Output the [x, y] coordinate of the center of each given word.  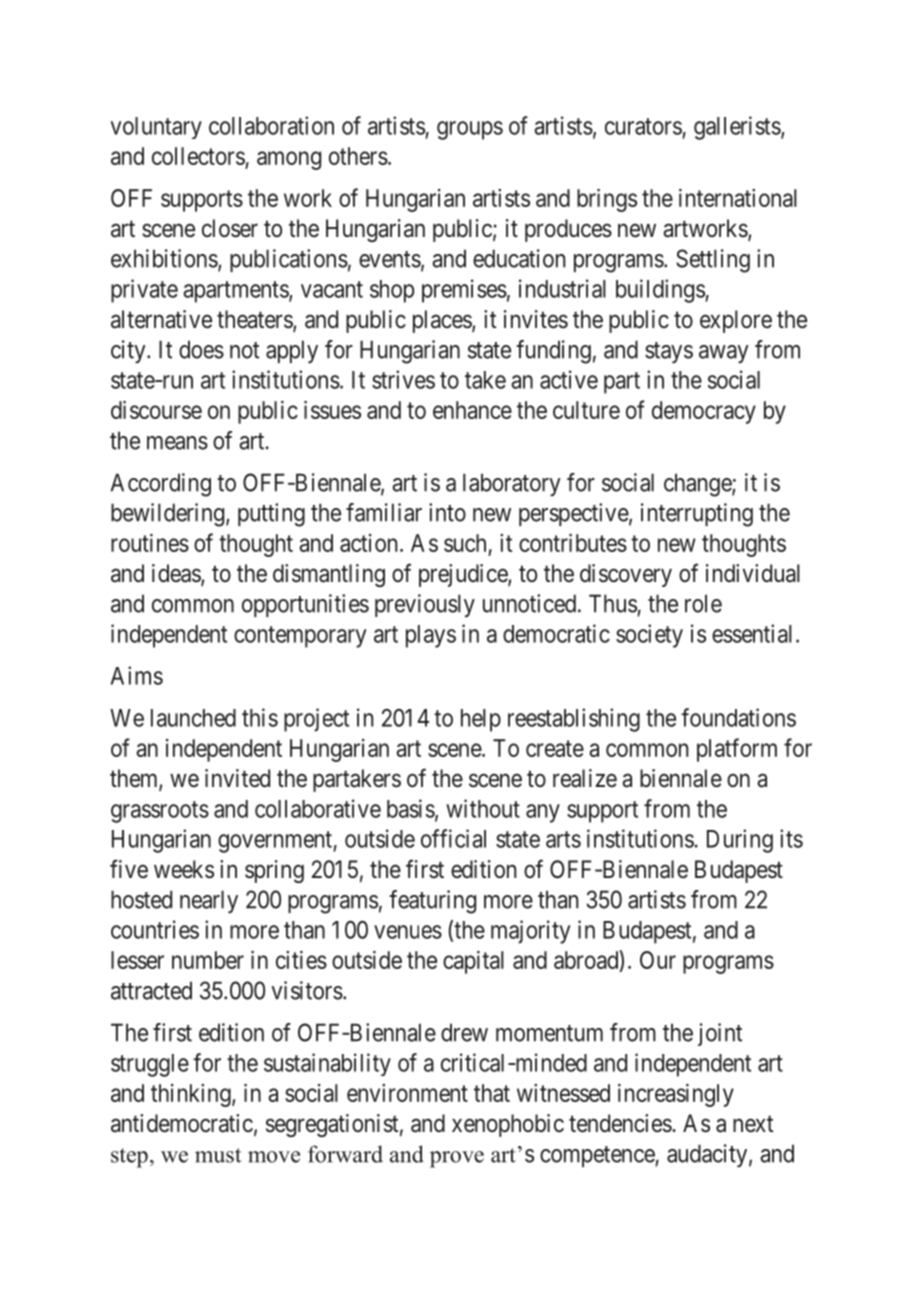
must [218, 1155]
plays [431, 636]
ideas [177, 574]
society [649, 636]
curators [643, 126]
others [358, 156]
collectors [199, 157]
